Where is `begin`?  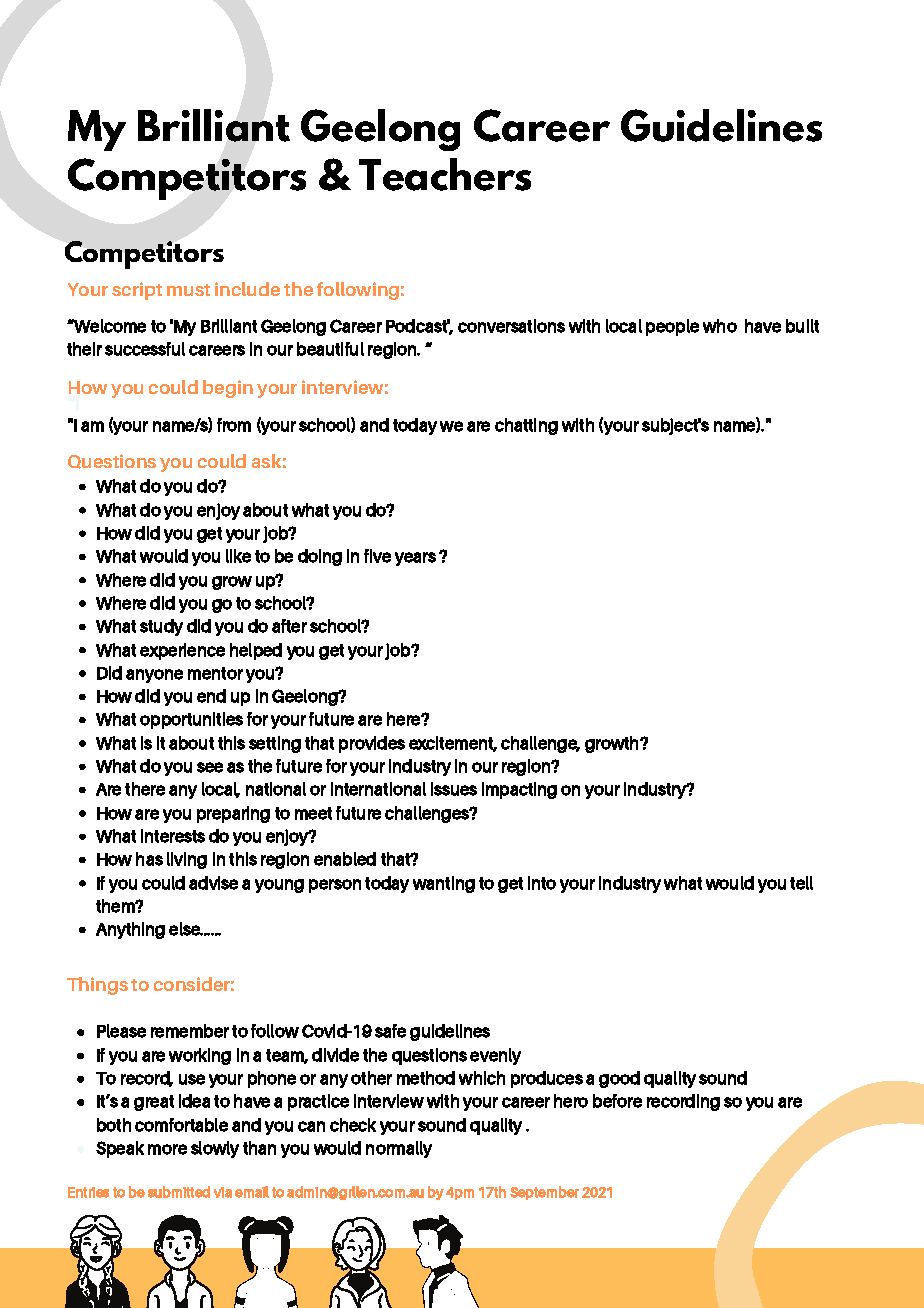 begin is located at coordinates (228, 389).
